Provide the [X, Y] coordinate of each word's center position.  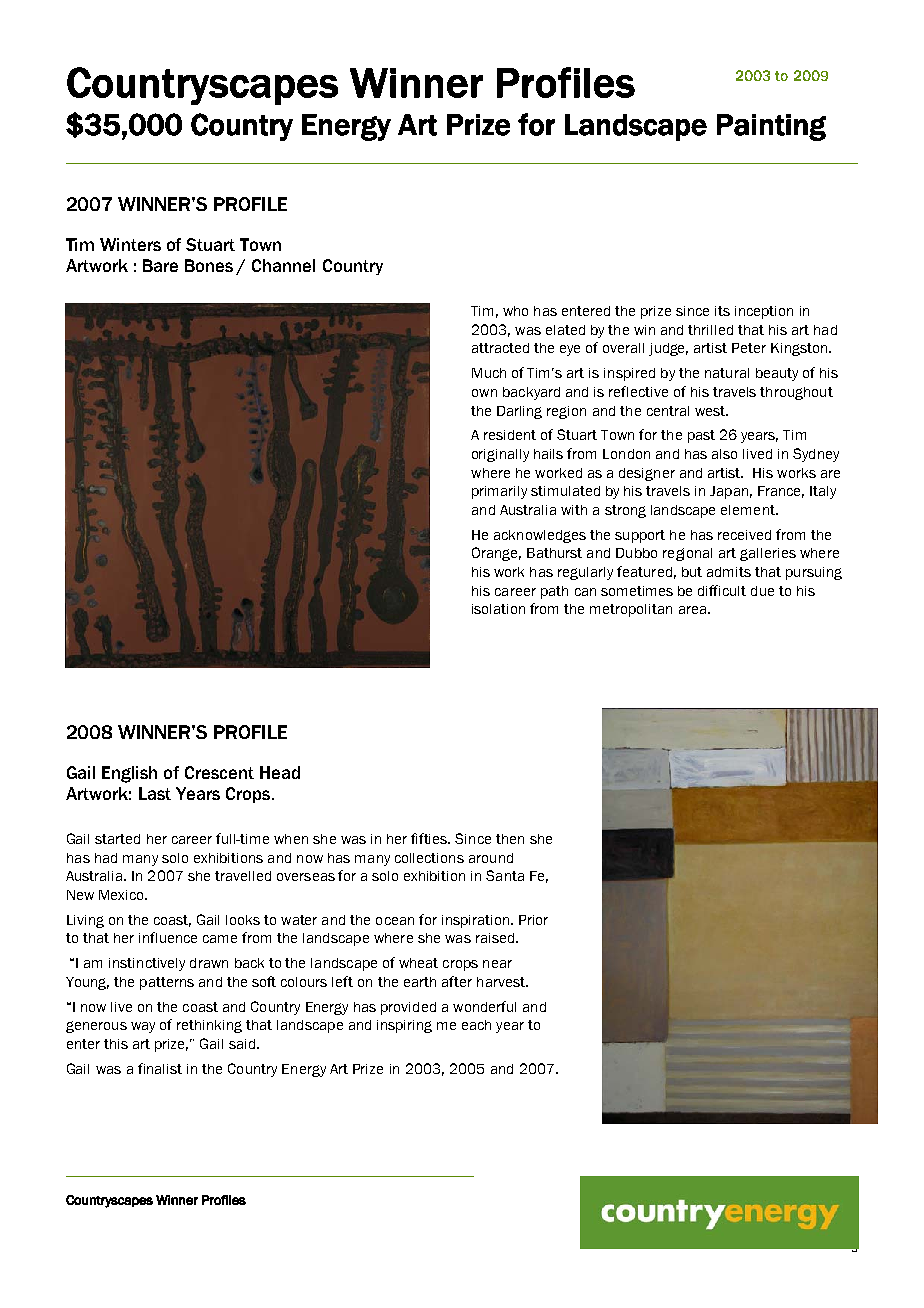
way [143, 1027]
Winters [130, 244]
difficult [722, 590]
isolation [498, 609]
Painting [771, 127]
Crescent [219, 772]
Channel [283, 265]
